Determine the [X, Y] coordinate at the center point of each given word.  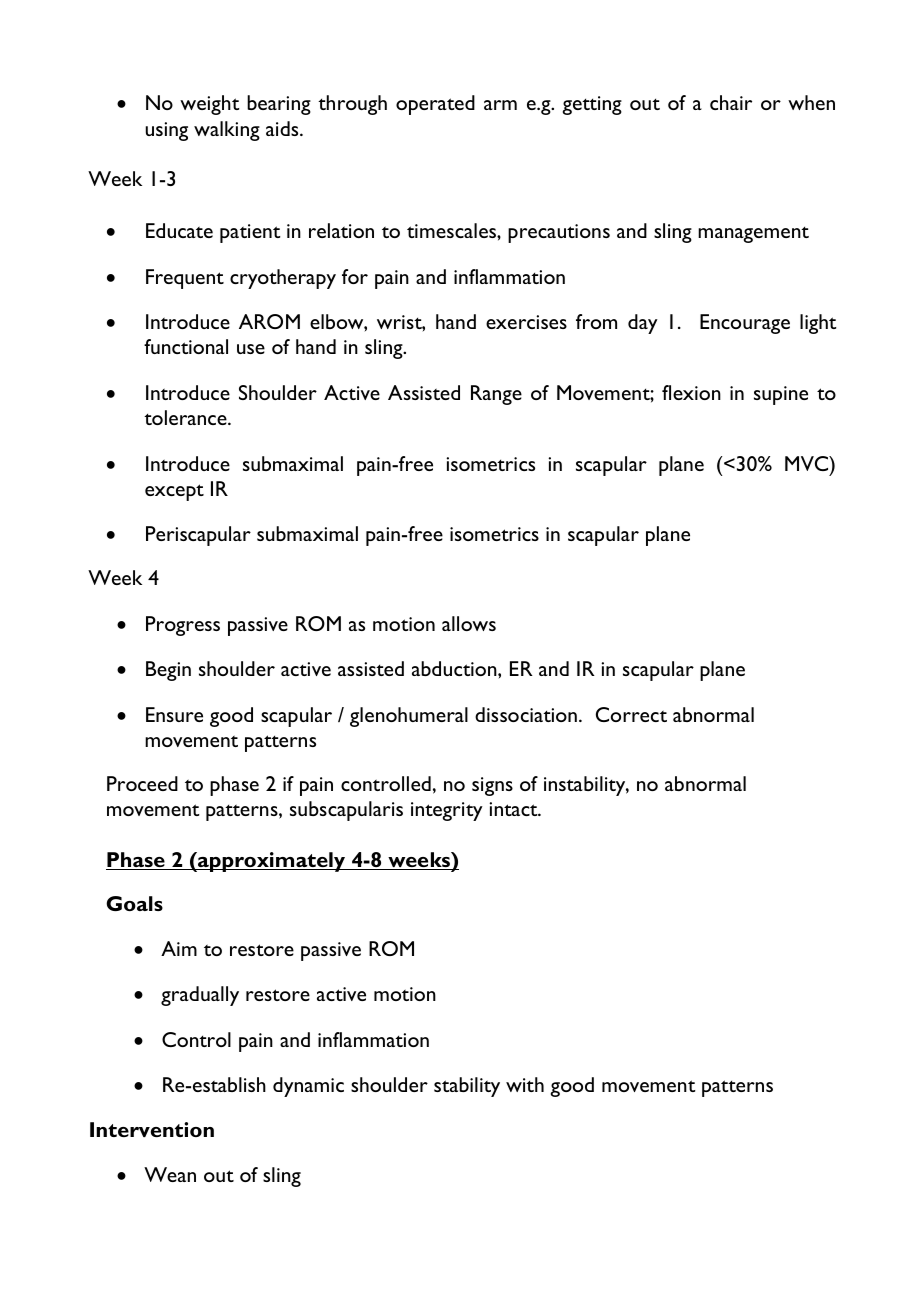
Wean [170, 1174]
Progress [183, 626]
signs [492, 786]
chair [731, 102]
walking [227, 131]
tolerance [186, 417]
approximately [272, 862]
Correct [631, 714]
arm [500, 105]
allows [469, 623]
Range [496, 395]
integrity [447, 811]
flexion [691, 392]
